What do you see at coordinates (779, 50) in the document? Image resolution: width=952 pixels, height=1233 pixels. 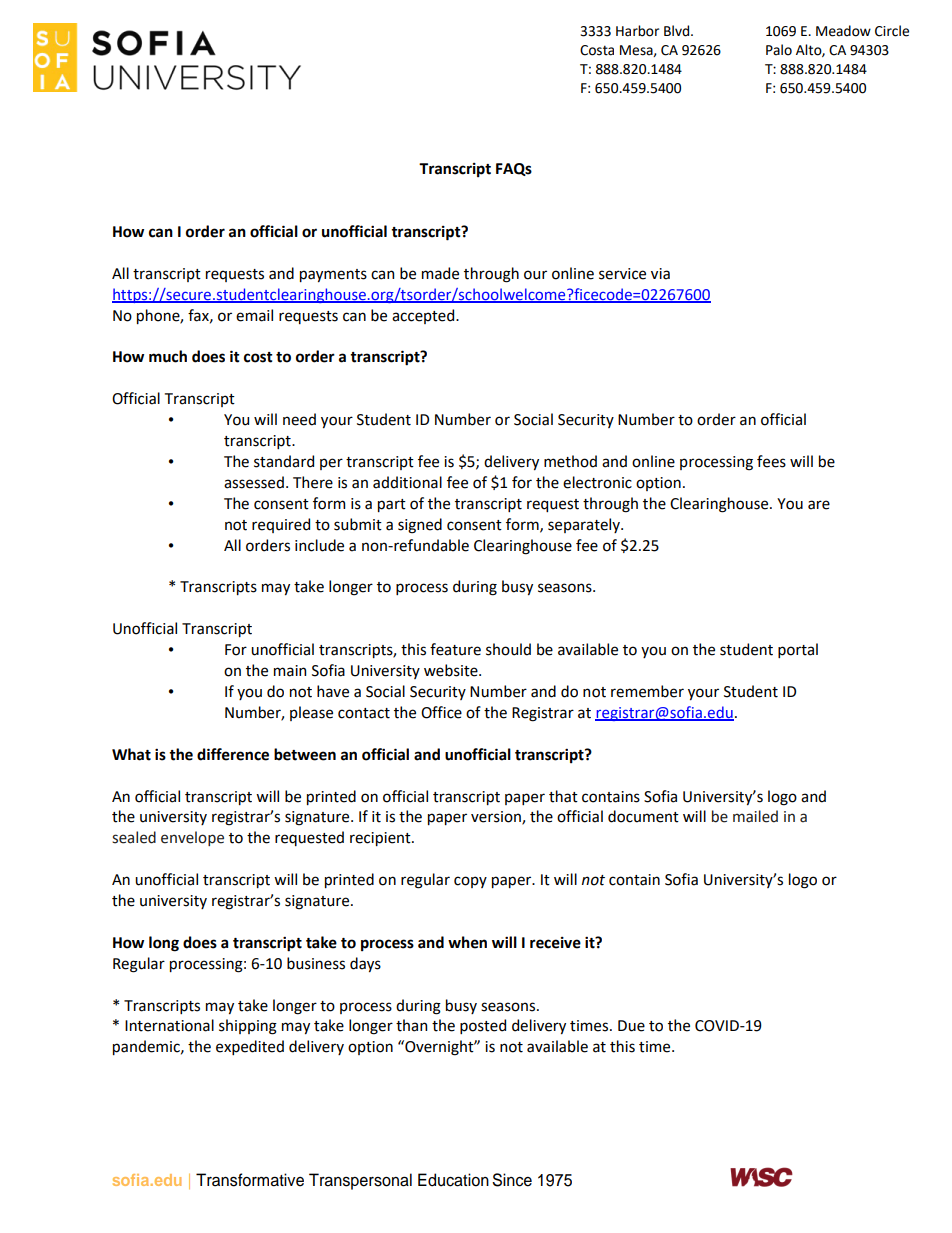 I see `Palo` at bounding box center [779, 50].
